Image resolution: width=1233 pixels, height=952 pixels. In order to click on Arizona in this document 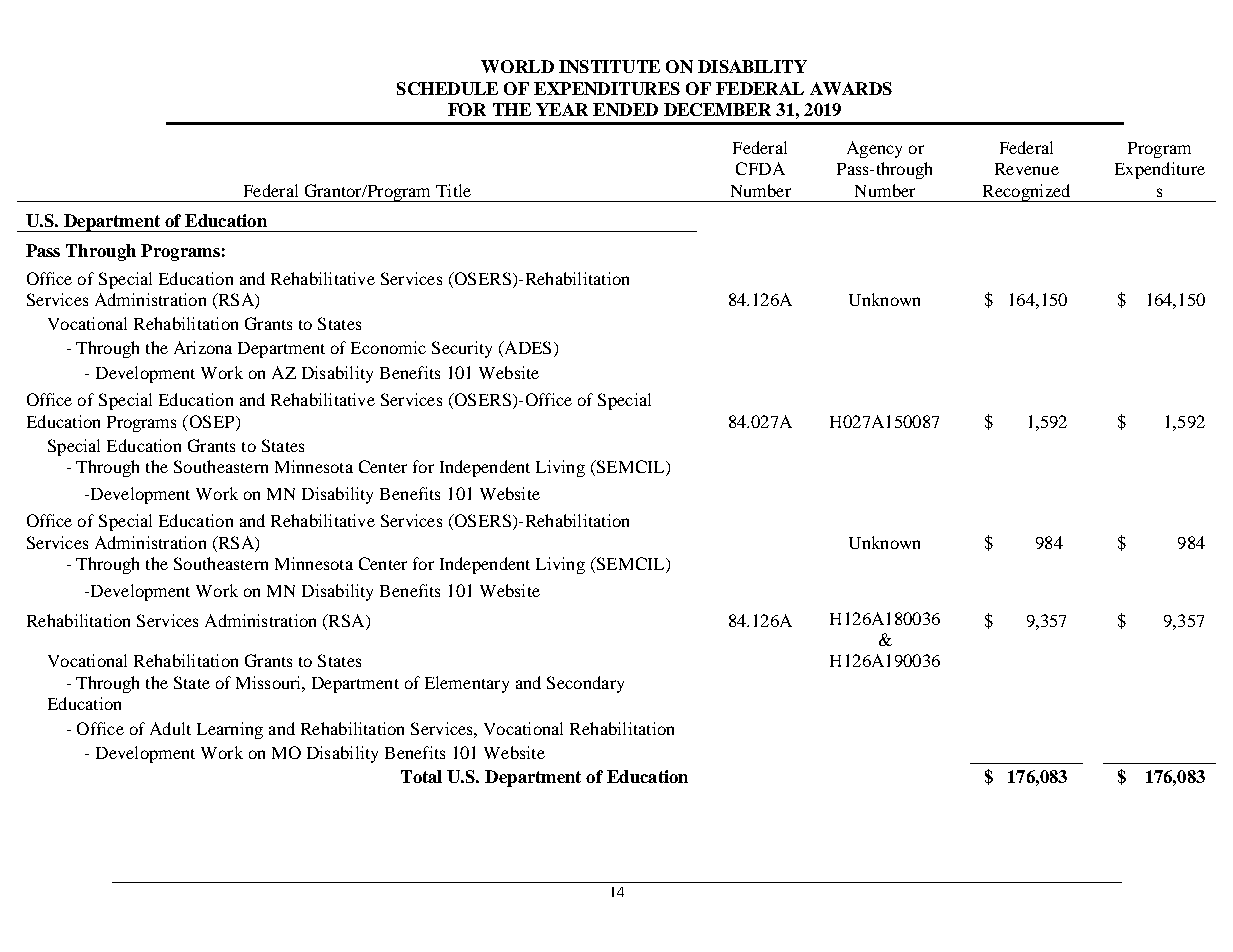, I will do `click(203, 347)`.
